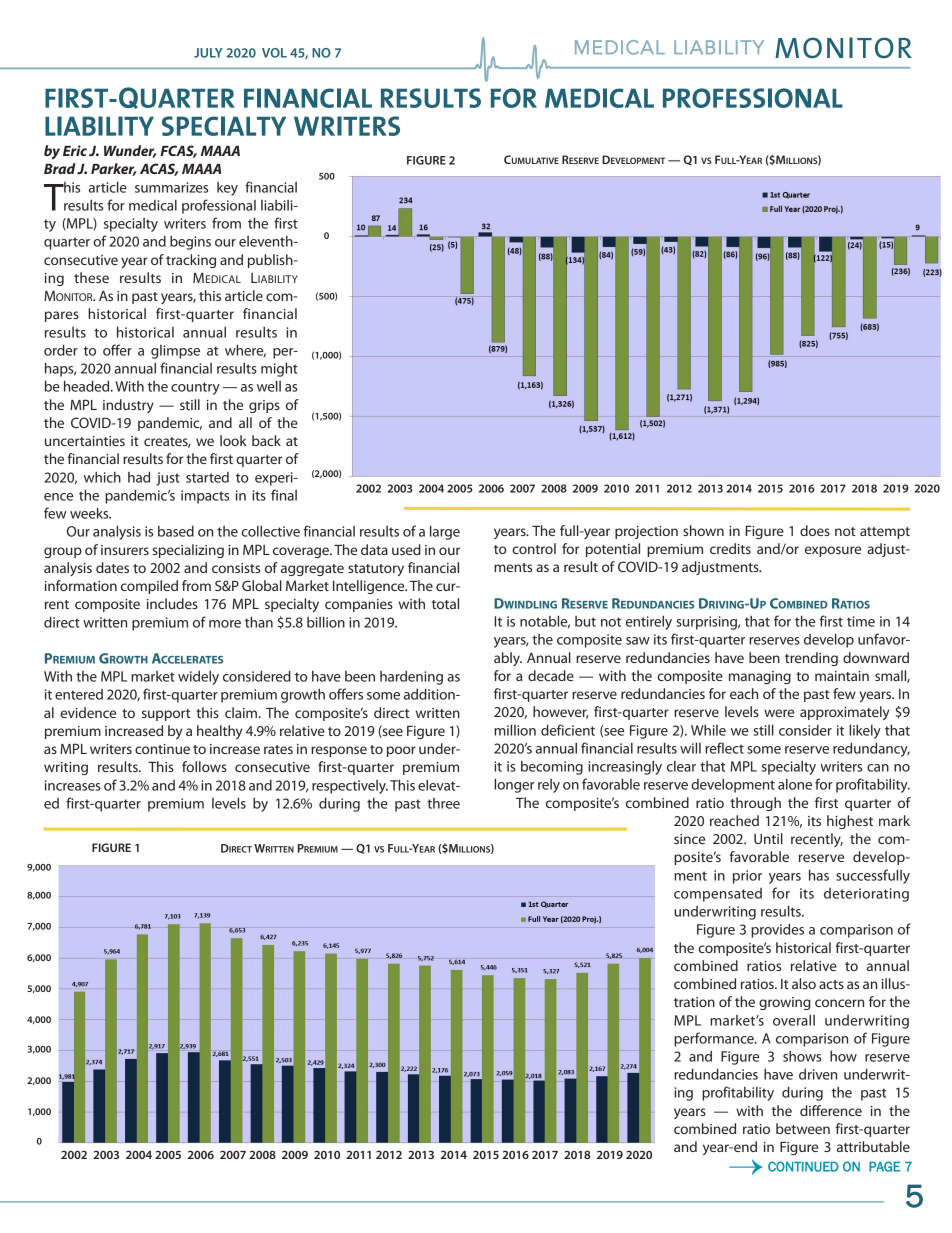  What do you see at coordinates (443, 803) in the screenshot?
I see `three` at bounding box center [443, 803].
